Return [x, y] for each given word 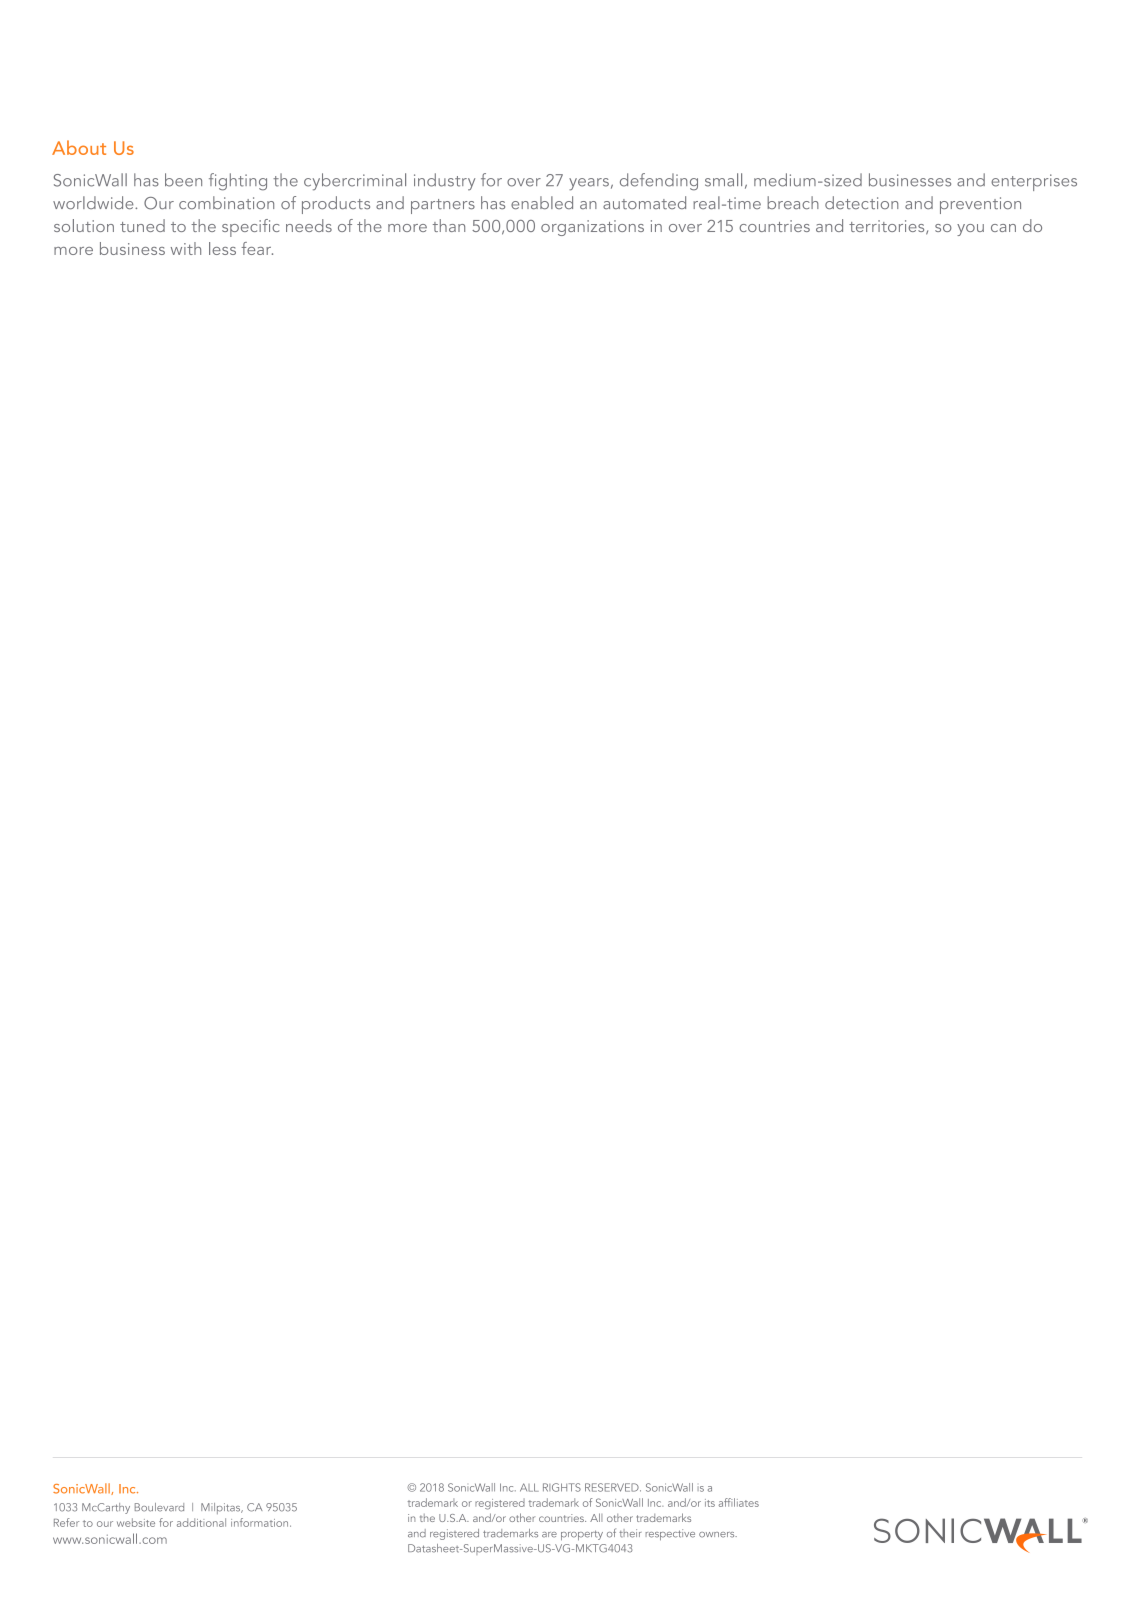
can [1003, 228]
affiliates [739, 1502]
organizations [592, 228]
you [970, 230]
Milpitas [222, 1508]
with [186, 248]
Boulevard [159, 1507]
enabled [542, 202]
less [222, 248]
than [449, 225]
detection [861, 203]
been [183, 180]
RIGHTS [562, 1487]
